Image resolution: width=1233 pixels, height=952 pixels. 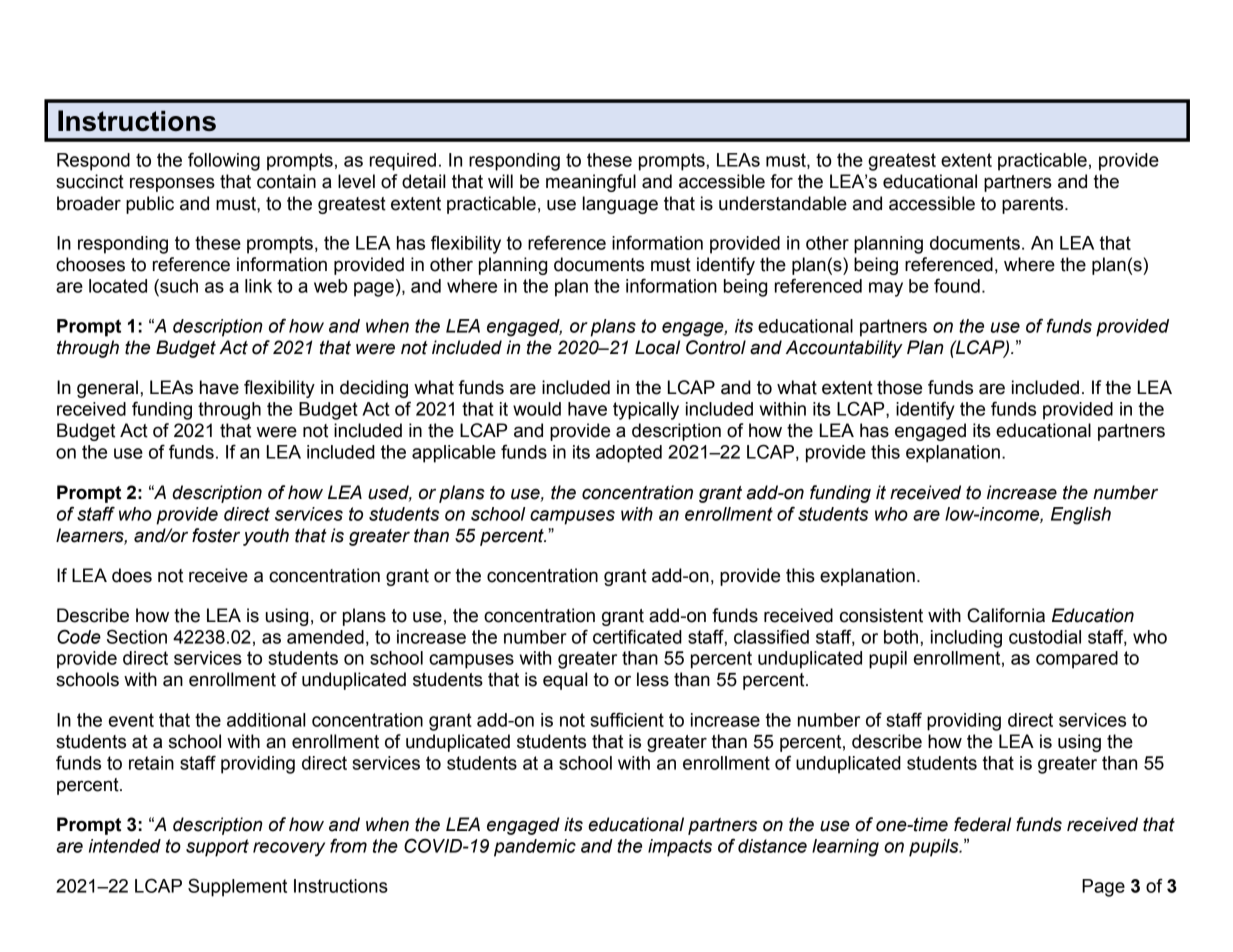 I want to click on equal, so click(x=565, y=681).
